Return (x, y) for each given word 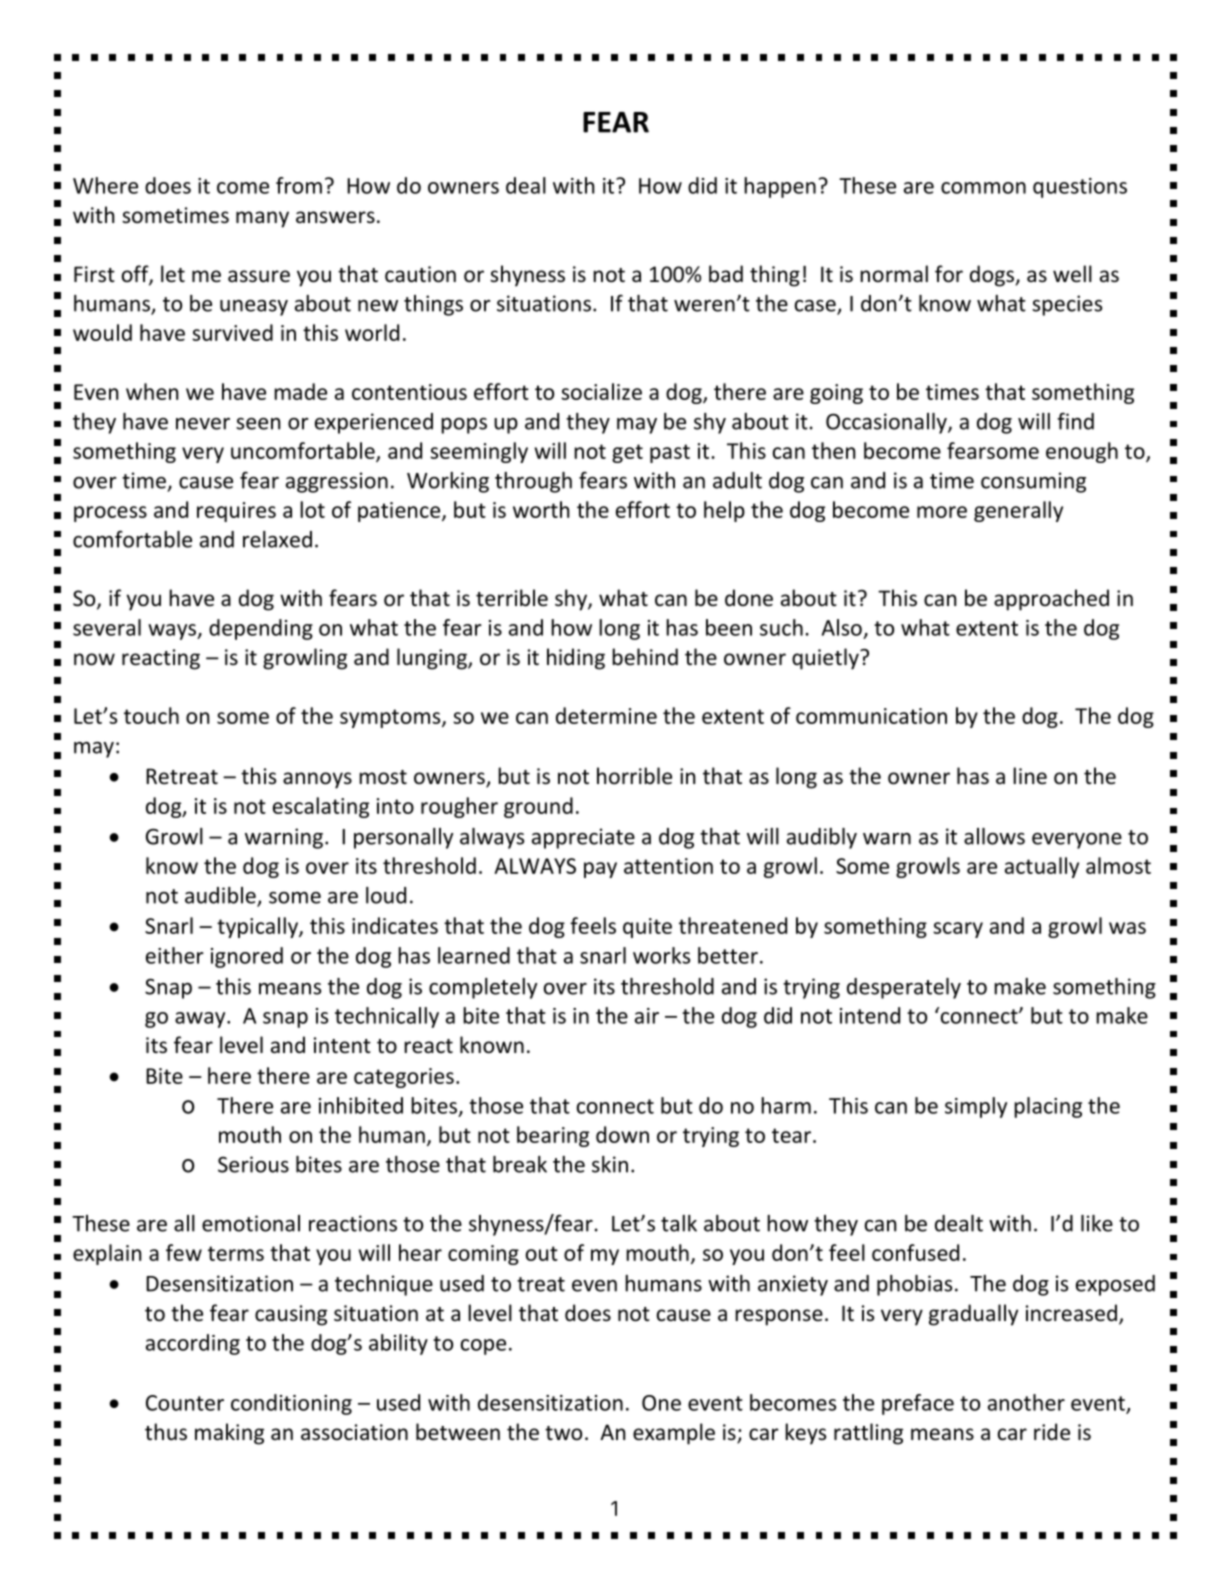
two (563, 1433)
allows (994, 836)
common (983, 188)
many (262, 219)
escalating (321, 807)
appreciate (583, 838)
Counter (185, 1403)
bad (726, 274)
